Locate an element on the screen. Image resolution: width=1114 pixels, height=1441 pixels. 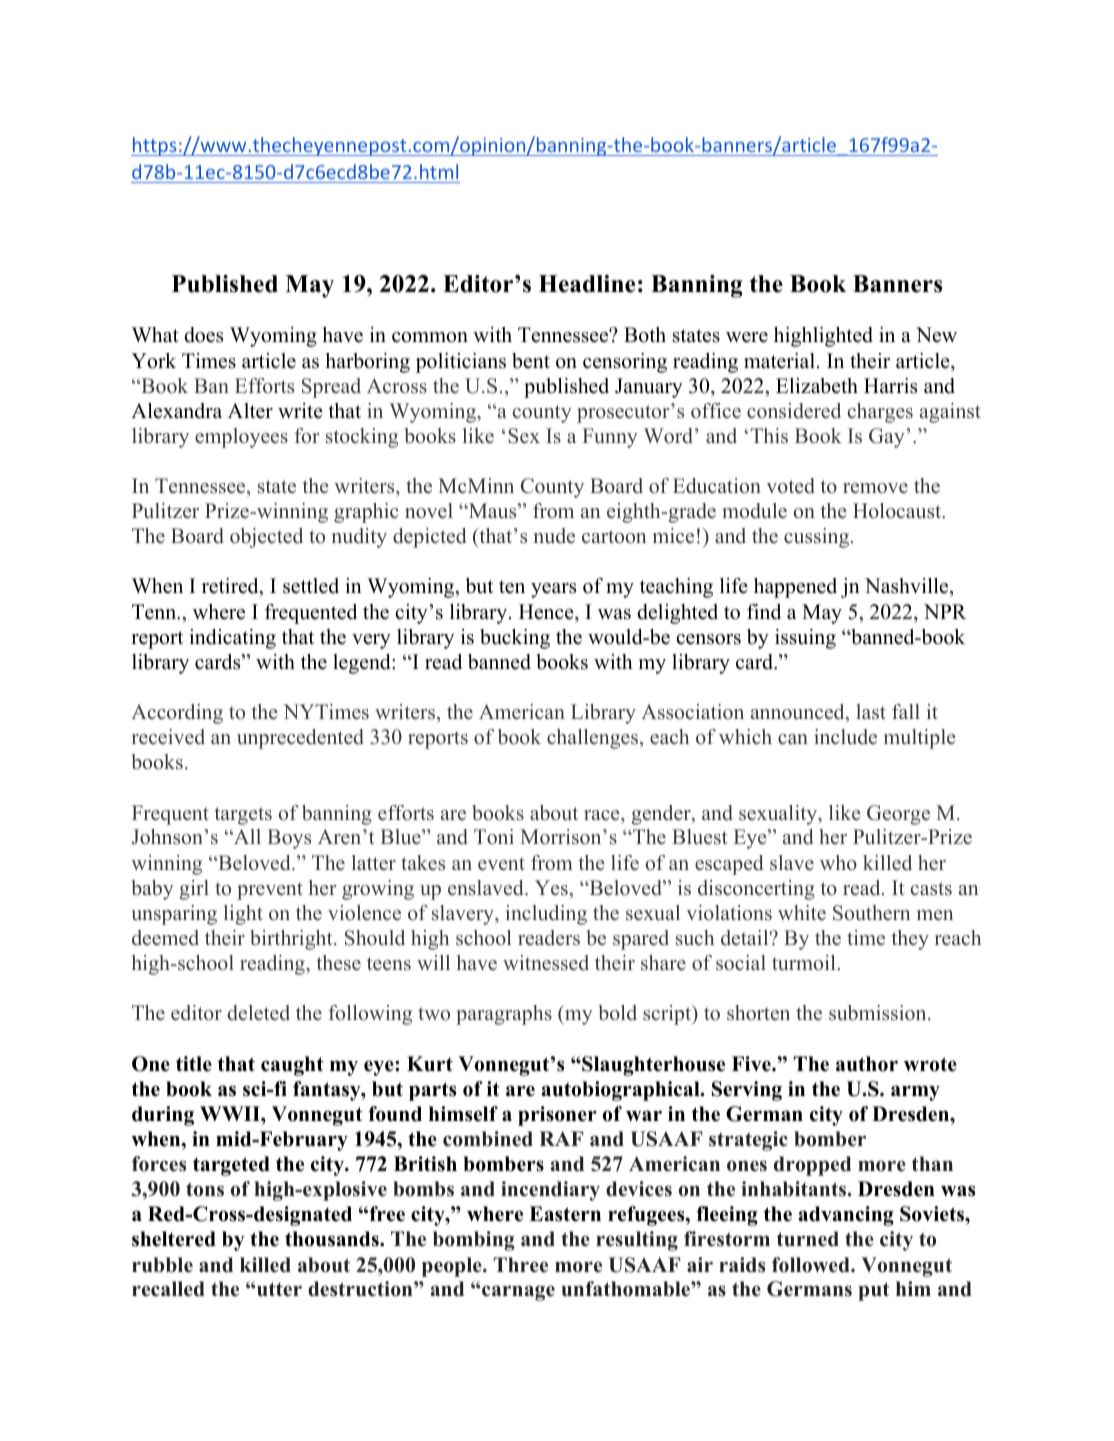
targets is located at coordinates (243, 816).
